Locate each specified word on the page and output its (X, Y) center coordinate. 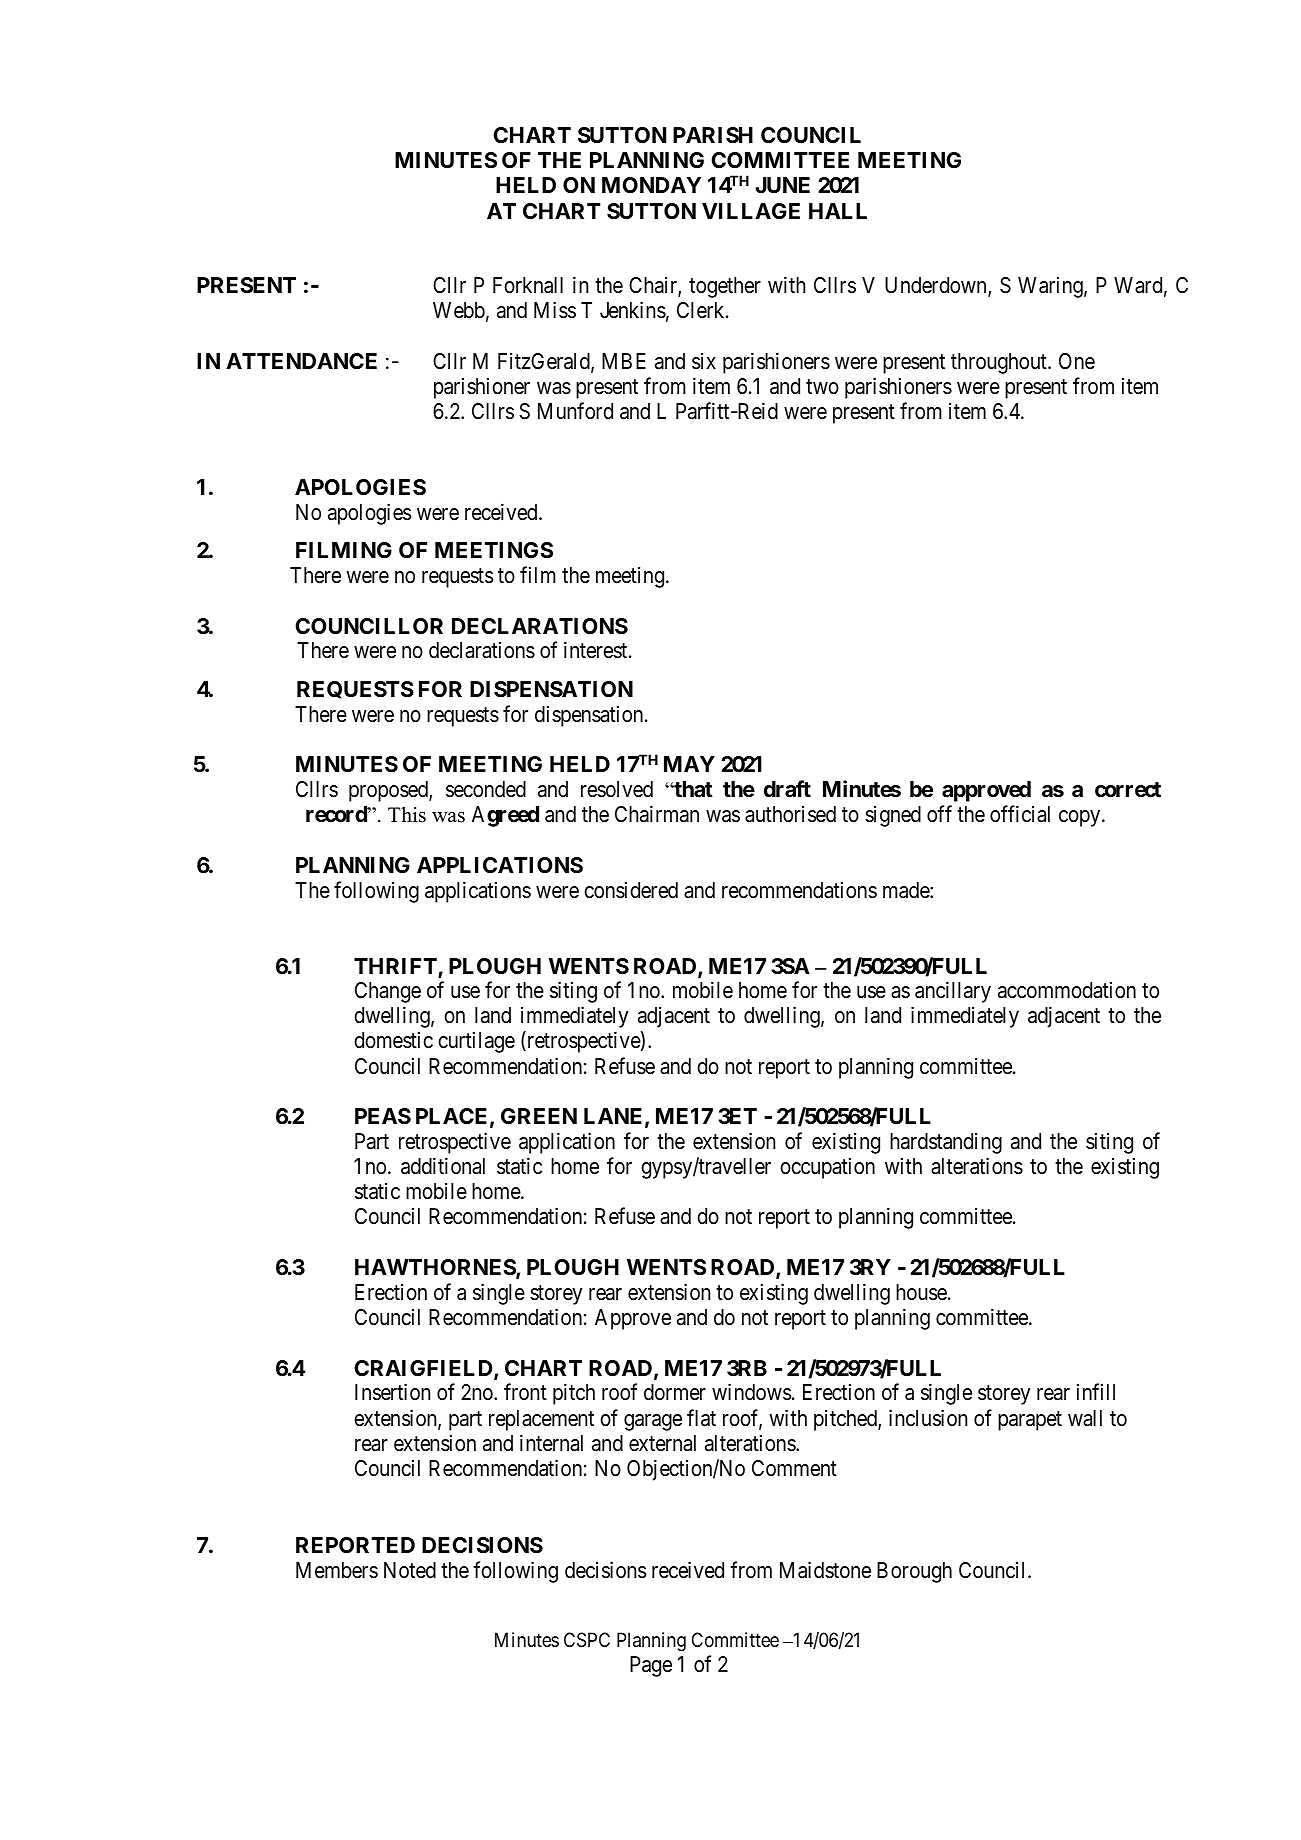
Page (651, 1666)
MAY (689, 764)
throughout (1000, 363)
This (407, 815)
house (921, 1292)
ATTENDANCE (301, 361)
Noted (410, 1570)
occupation (827, 1168)
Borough (914, 1572)
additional (443, 1166)
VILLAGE (751, 211)
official (1020, 814)
